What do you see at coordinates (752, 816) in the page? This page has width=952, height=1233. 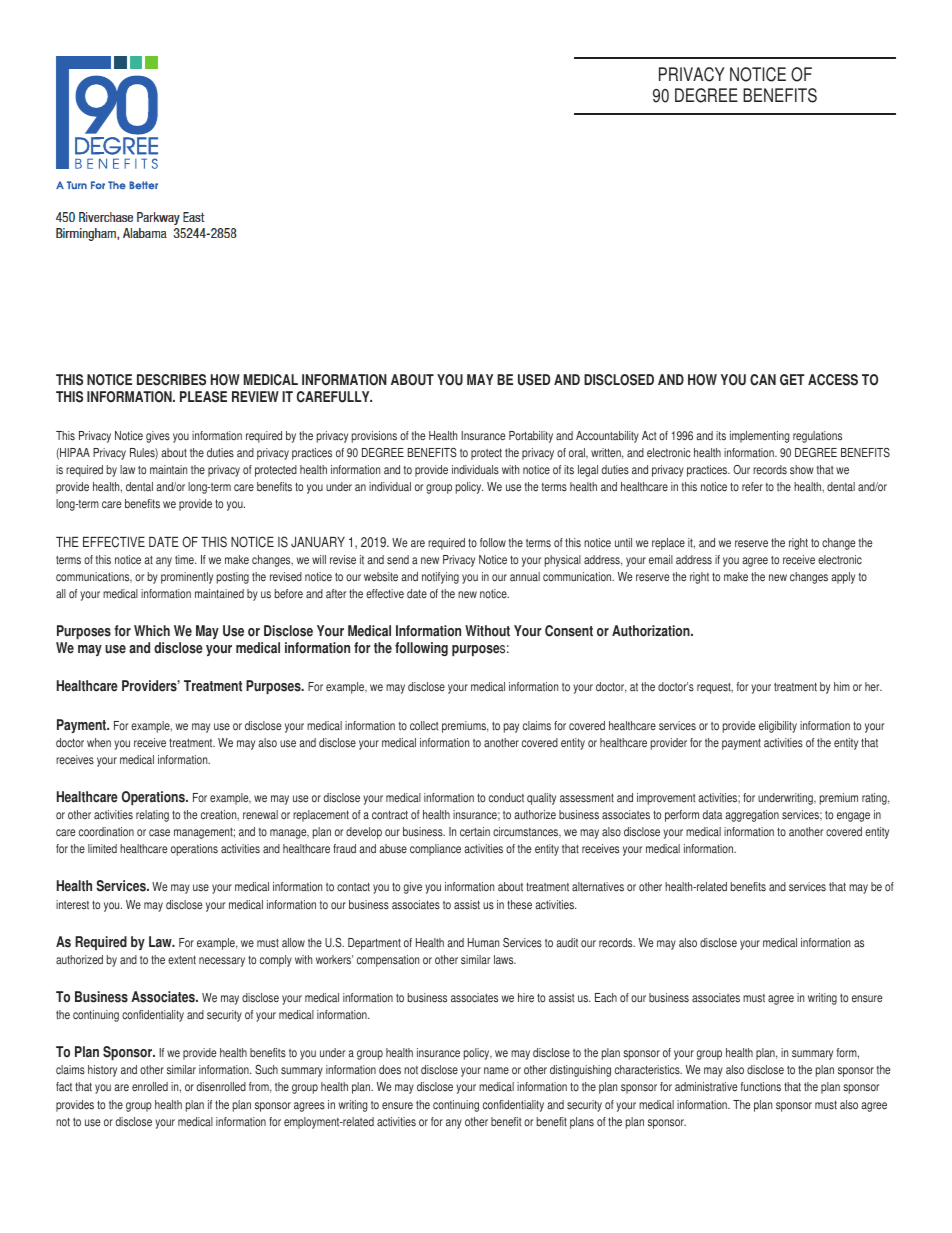 I see `aggregation` at bounding box center [752, 816].
